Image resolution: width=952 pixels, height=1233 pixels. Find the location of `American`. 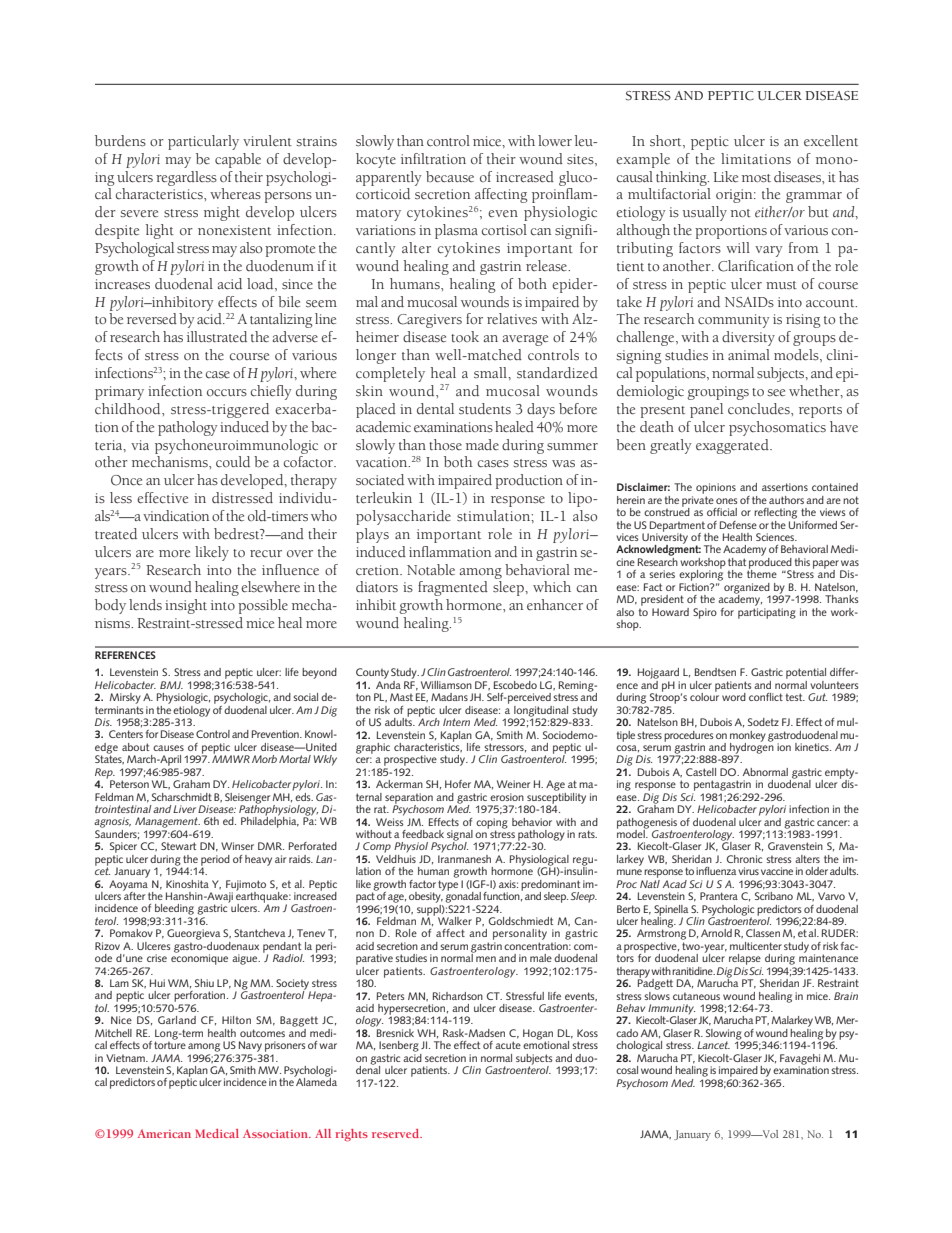

American is located at coordinates (164, 1133).
